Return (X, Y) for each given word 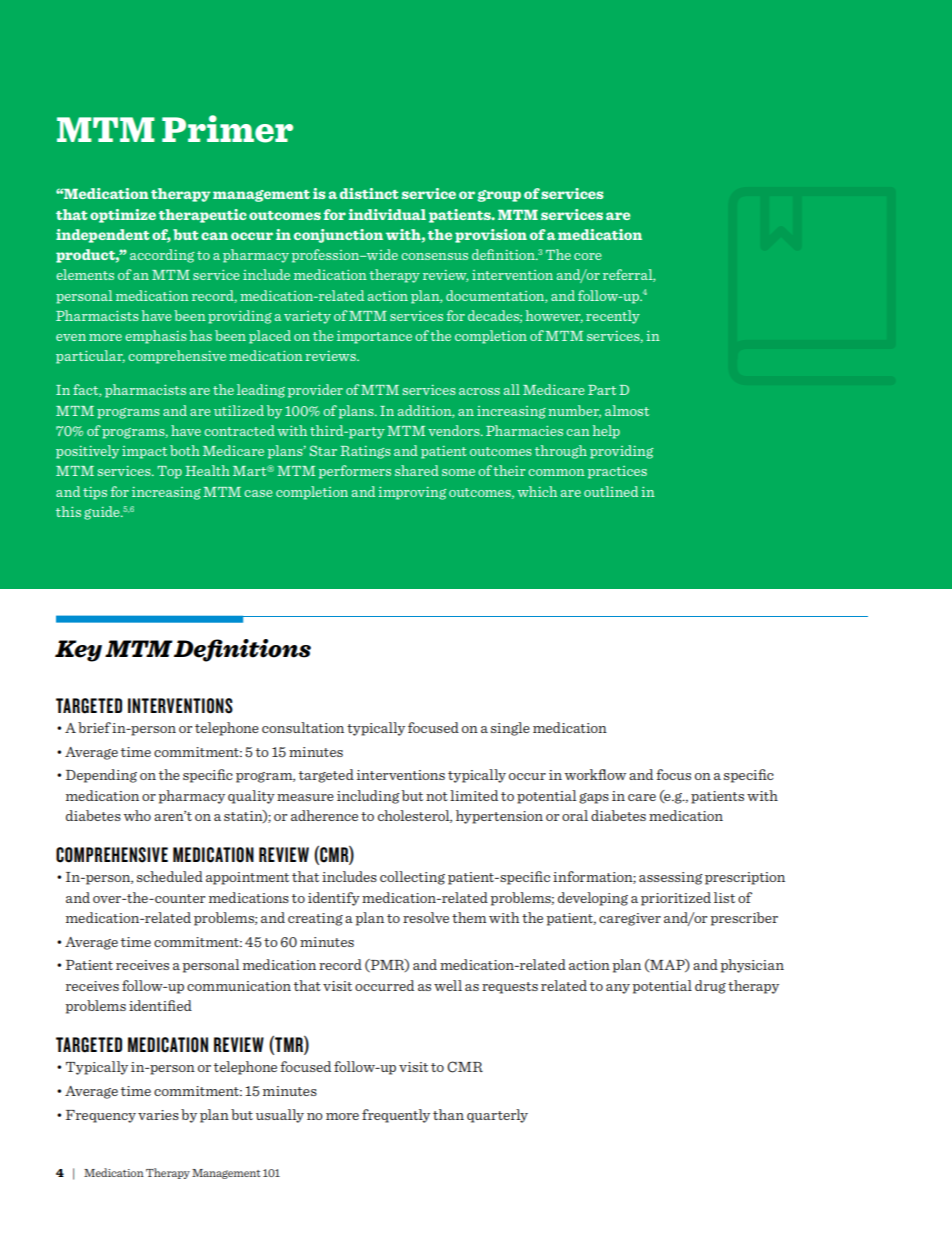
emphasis (156, 337)
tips (95, 493)
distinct (369, 193)
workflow (595, 774)
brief (94, 727)
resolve (426, 917)
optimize (123, 216)
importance (374, 337)
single (510, 729)
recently (613, 317)
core (588, 256)
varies (158, 1115)
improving (412, 493)
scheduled (170, 876)
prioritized (676, 899)
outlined (611, 491)
